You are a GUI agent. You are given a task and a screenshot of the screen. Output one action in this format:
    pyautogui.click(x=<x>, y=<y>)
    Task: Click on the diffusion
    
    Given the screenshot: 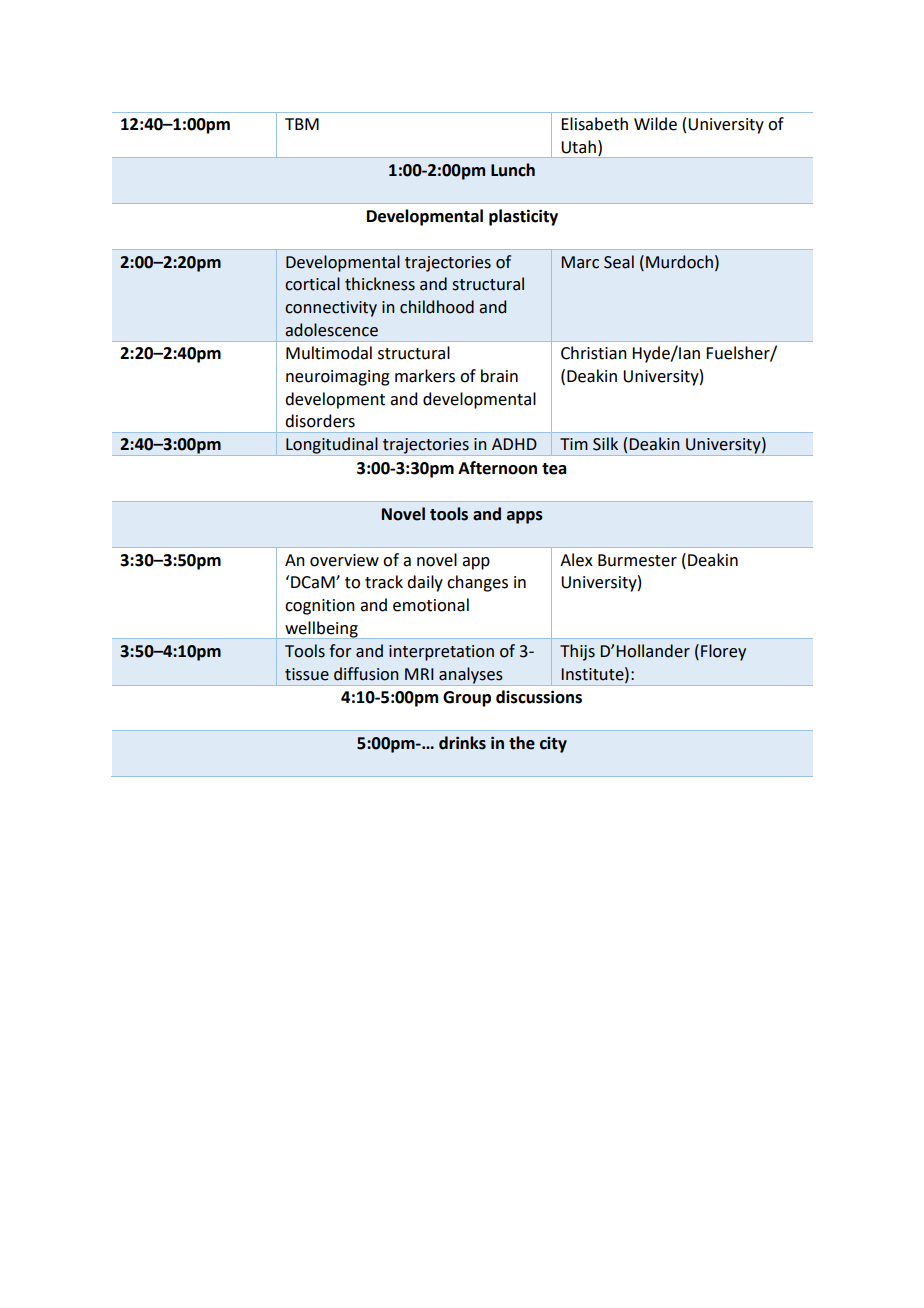 What is the action you would take?
    pyautogui.click(x=366, y=674)
